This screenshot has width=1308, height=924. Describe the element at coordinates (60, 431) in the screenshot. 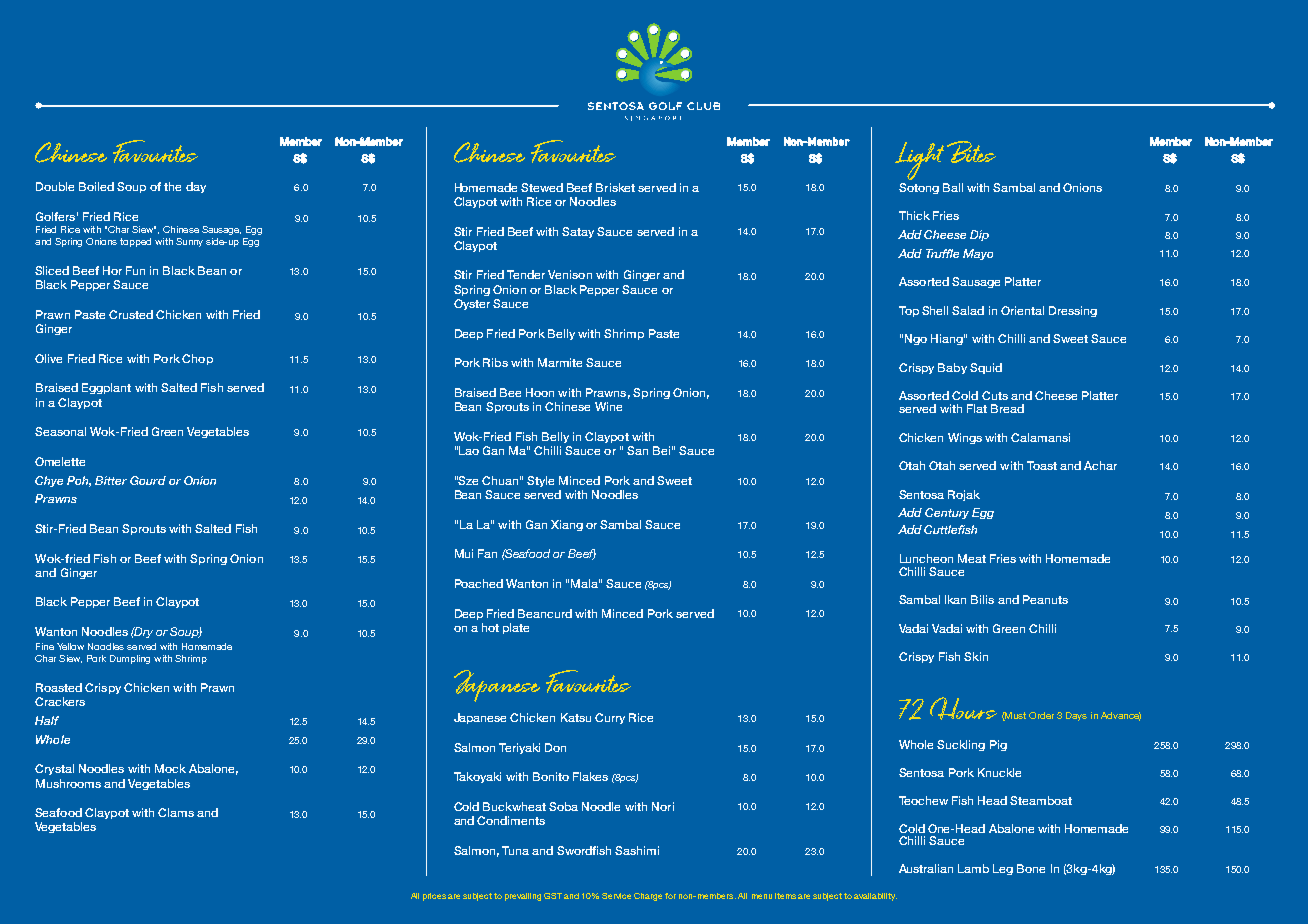

I see `Seasonal` at that location.
